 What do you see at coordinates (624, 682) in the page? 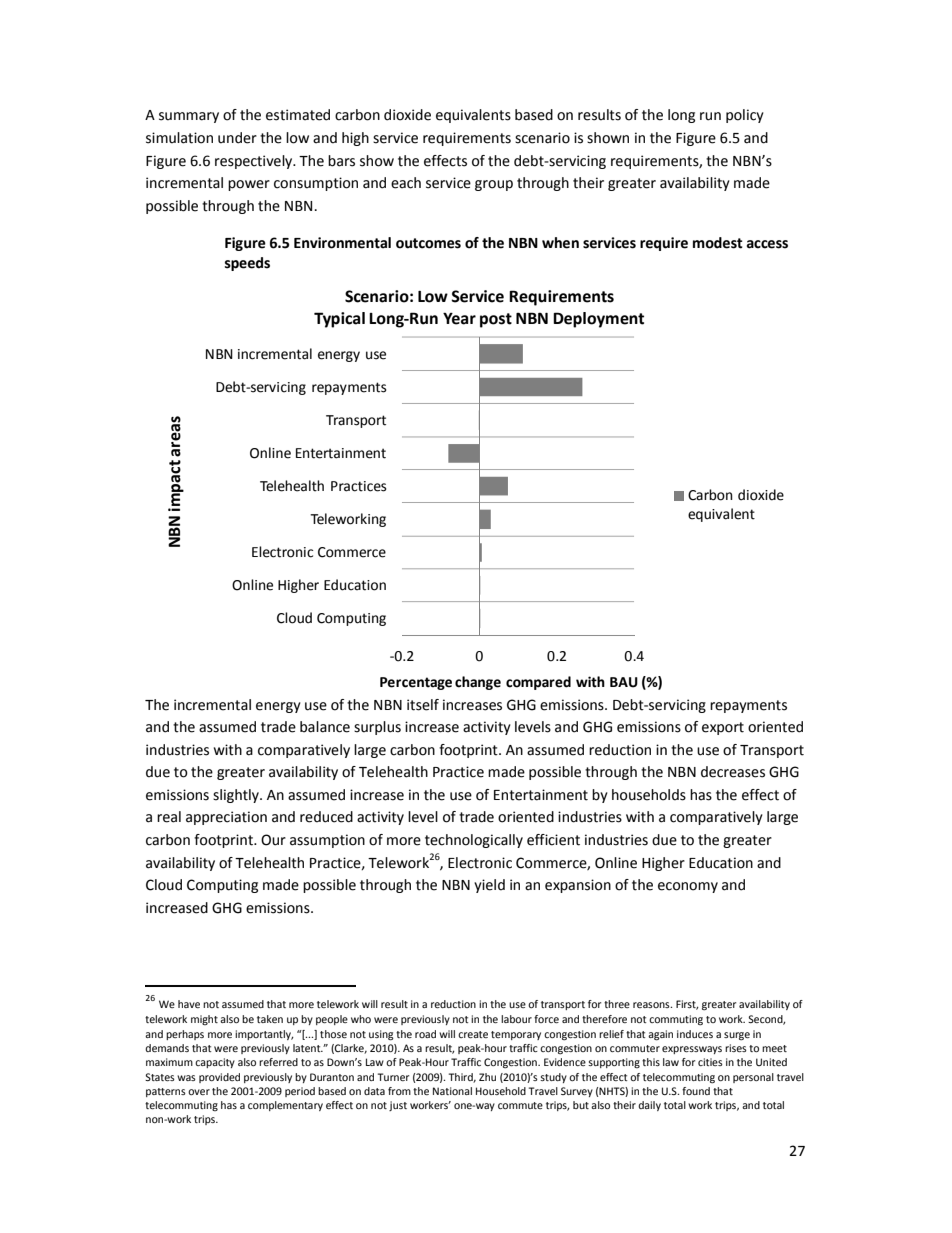
I see `BAU` at bounding box center [624, 682].
